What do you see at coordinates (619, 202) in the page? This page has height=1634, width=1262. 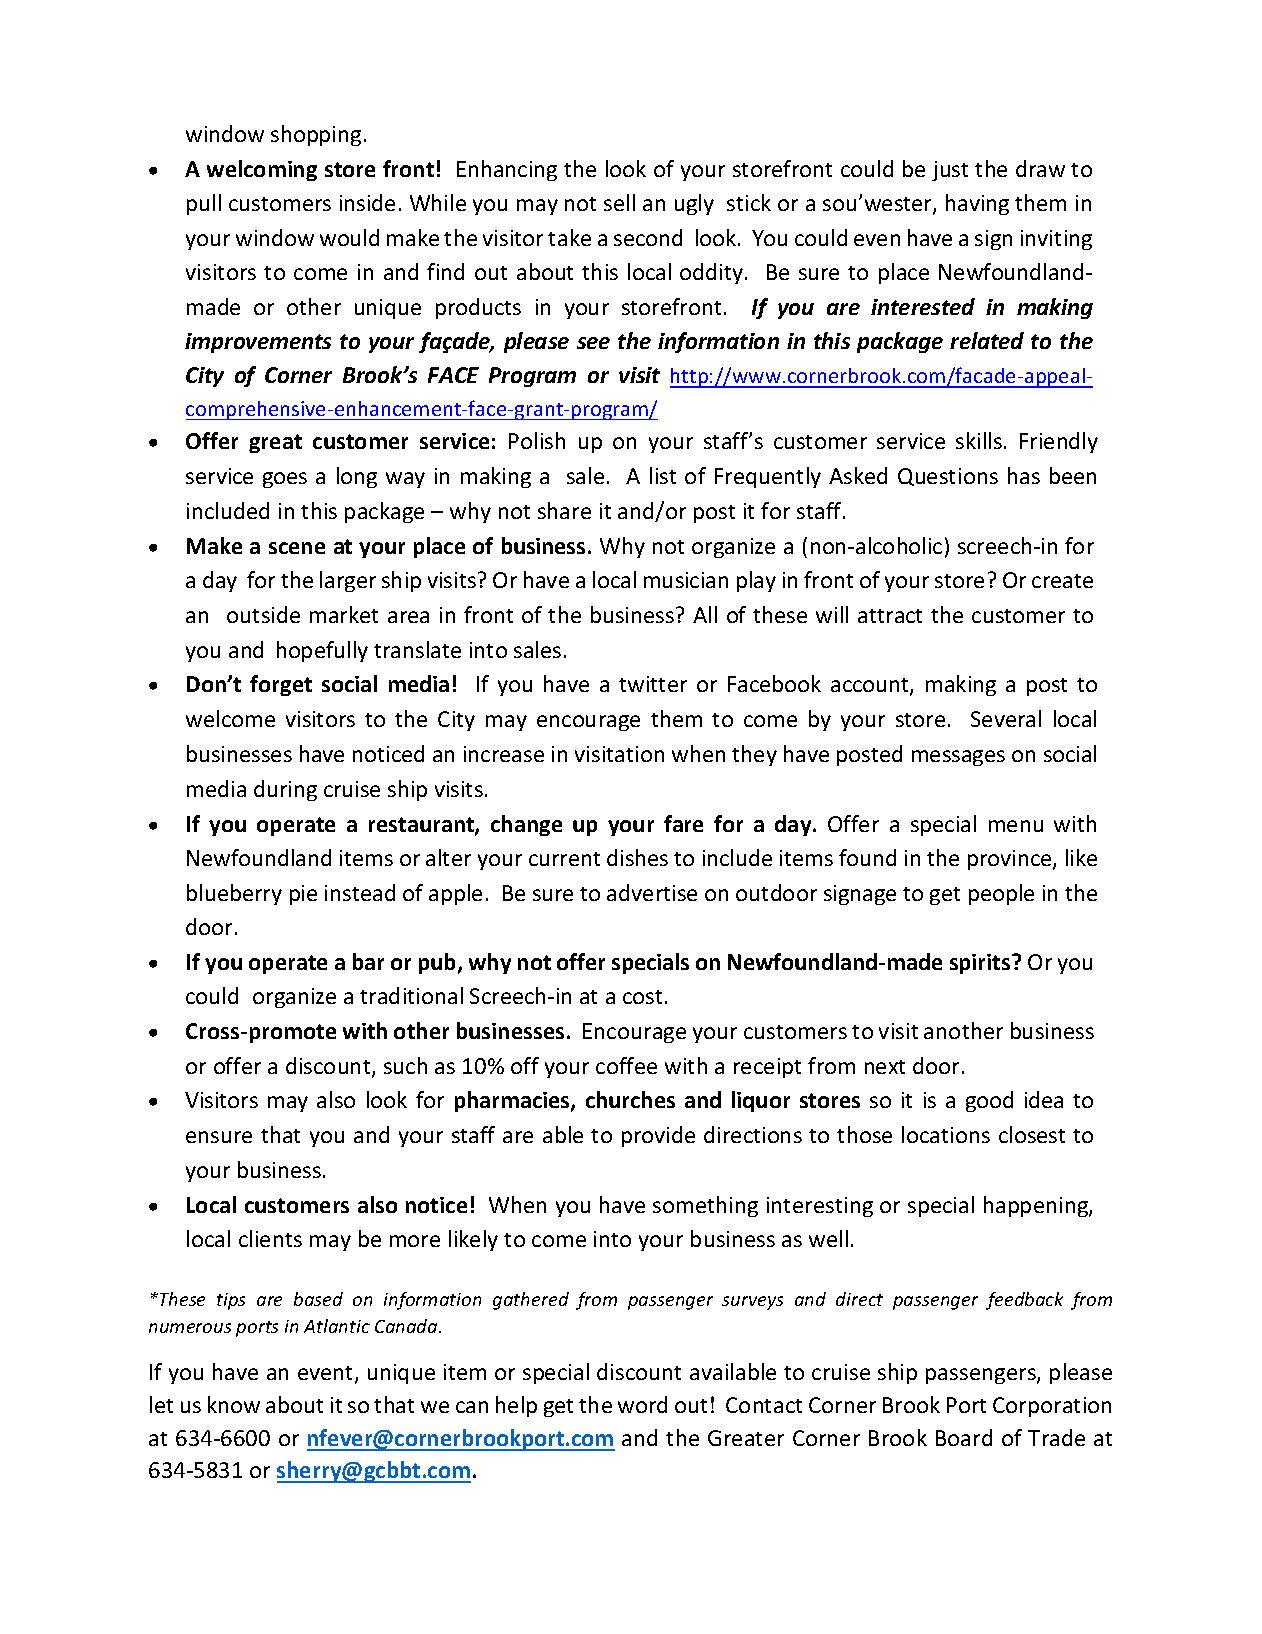 I see `sell` at bounding box center [619, 202].
